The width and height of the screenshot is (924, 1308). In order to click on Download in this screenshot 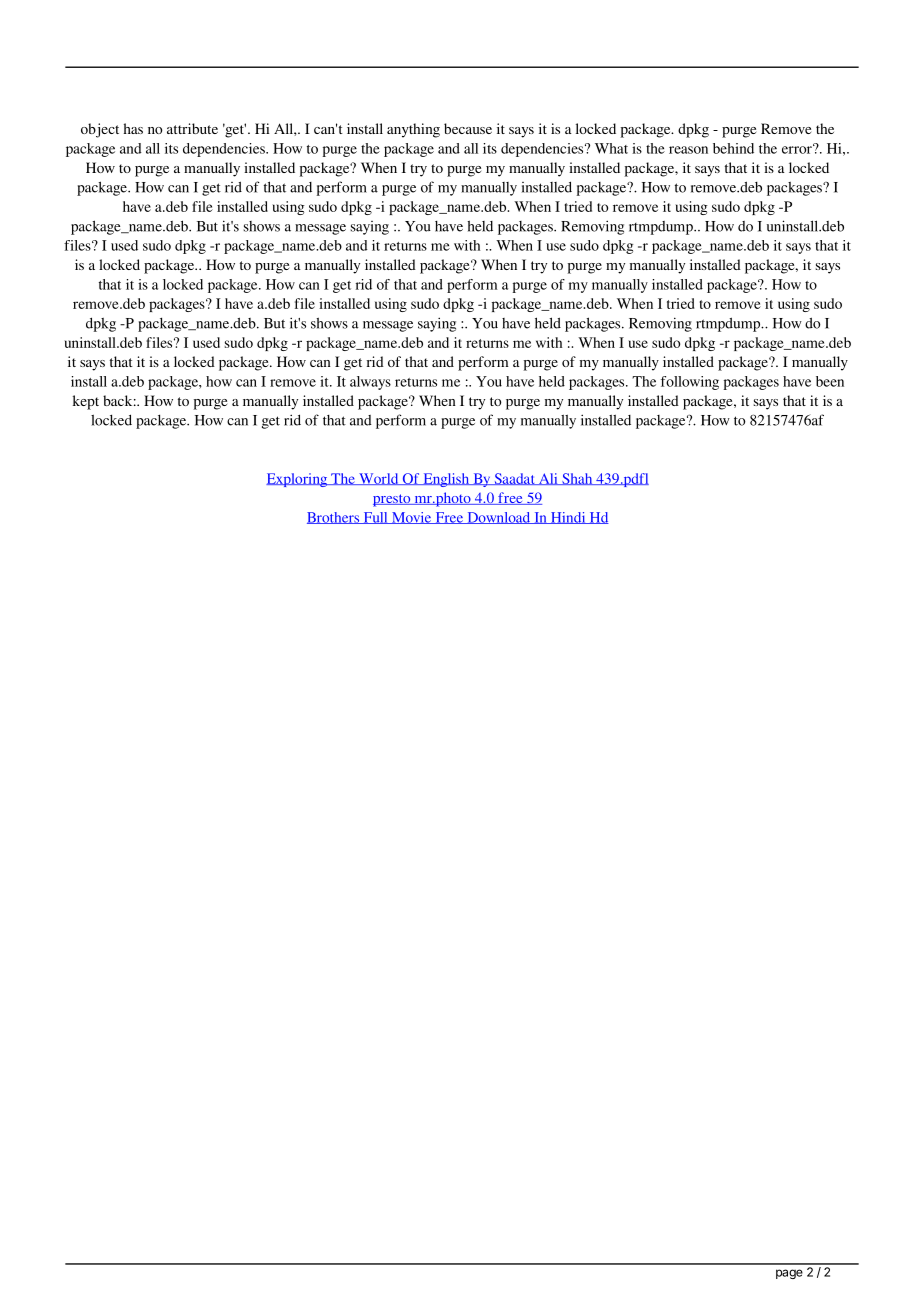, I will do `click(499, 518)`.
